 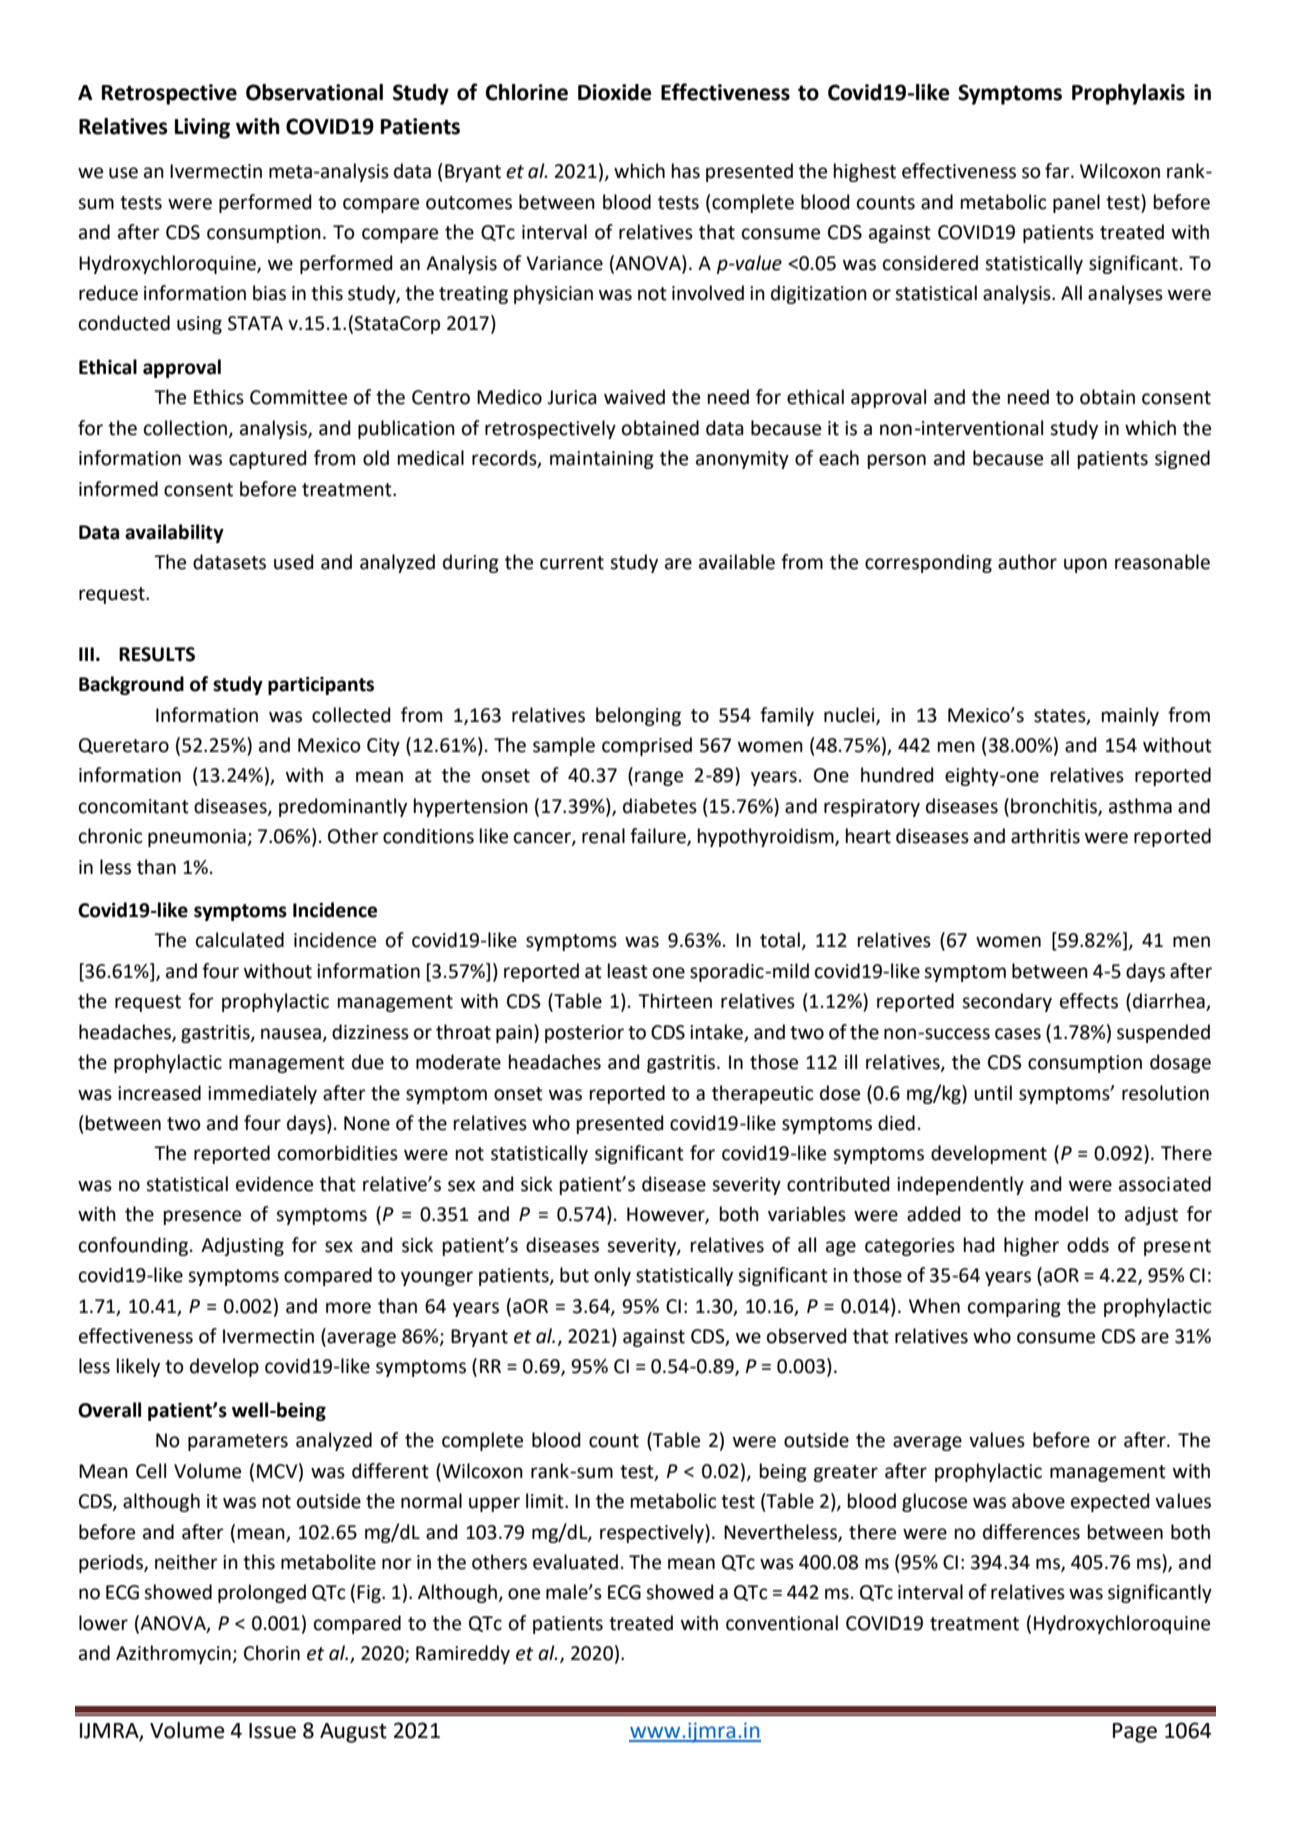 What do you see at coordinates (1058, 171) in the image?
I see `far` at bounding box center [1058, 171].
